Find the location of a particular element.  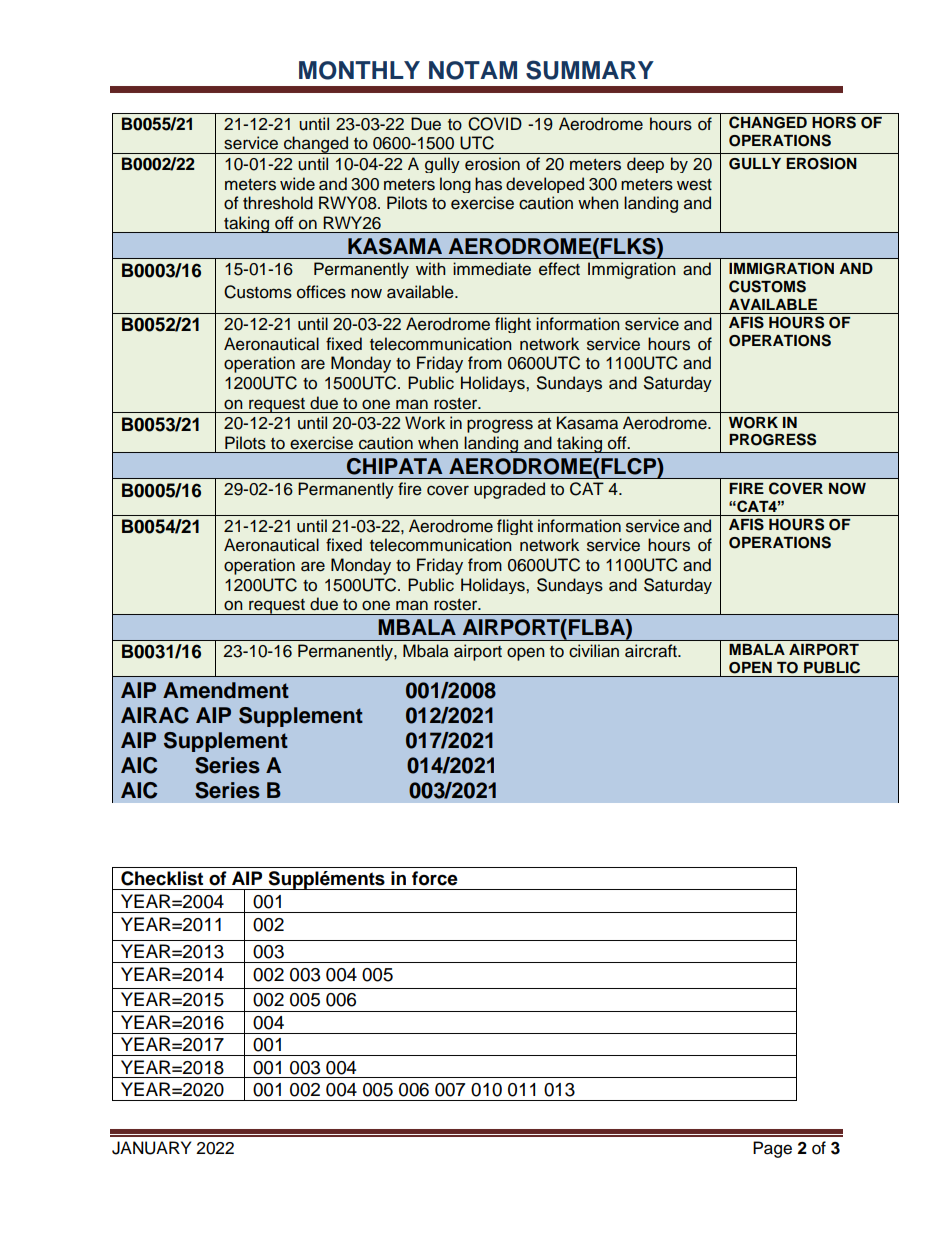

HORS is located at coordinates (834, 122).
